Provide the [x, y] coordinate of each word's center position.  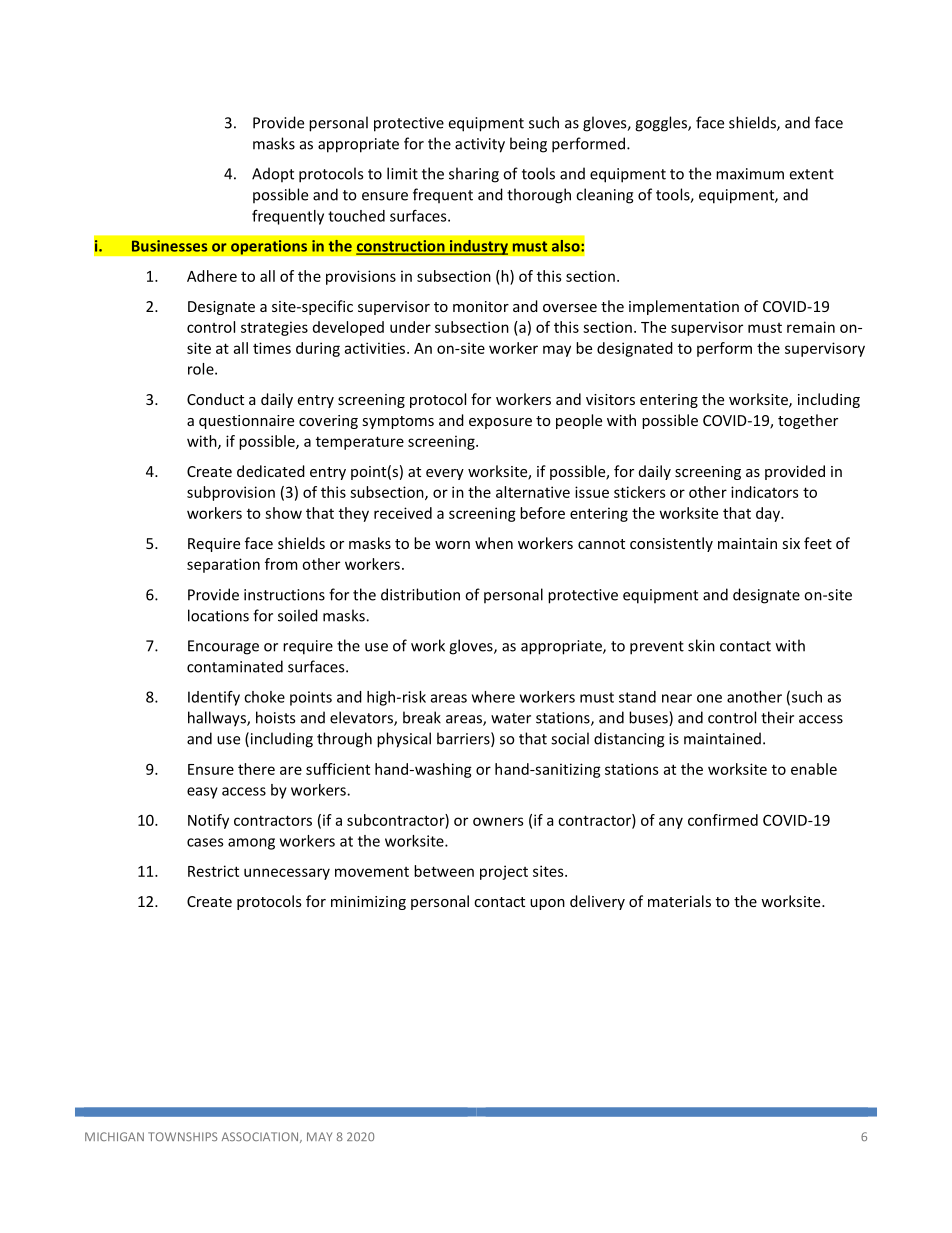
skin [701, 645]
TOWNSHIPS [182, 1136]
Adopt [273, 174]
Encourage [223, 647]
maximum [750, 174]
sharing [474, 175]
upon [547, 904]
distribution [420, 594]
